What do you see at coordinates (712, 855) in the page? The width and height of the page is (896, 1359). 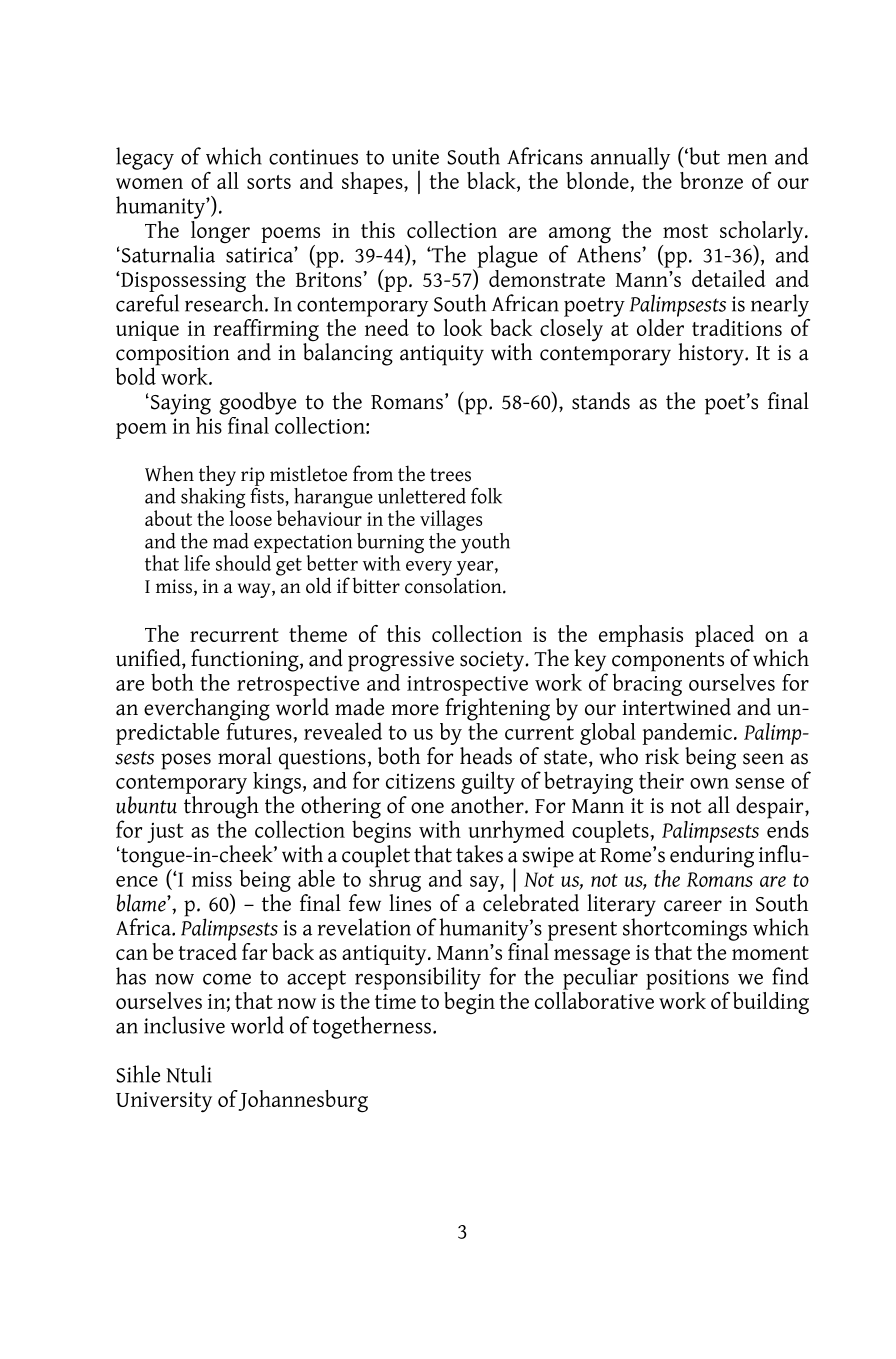 I see `enduring` at bounding box center [712, 855].
